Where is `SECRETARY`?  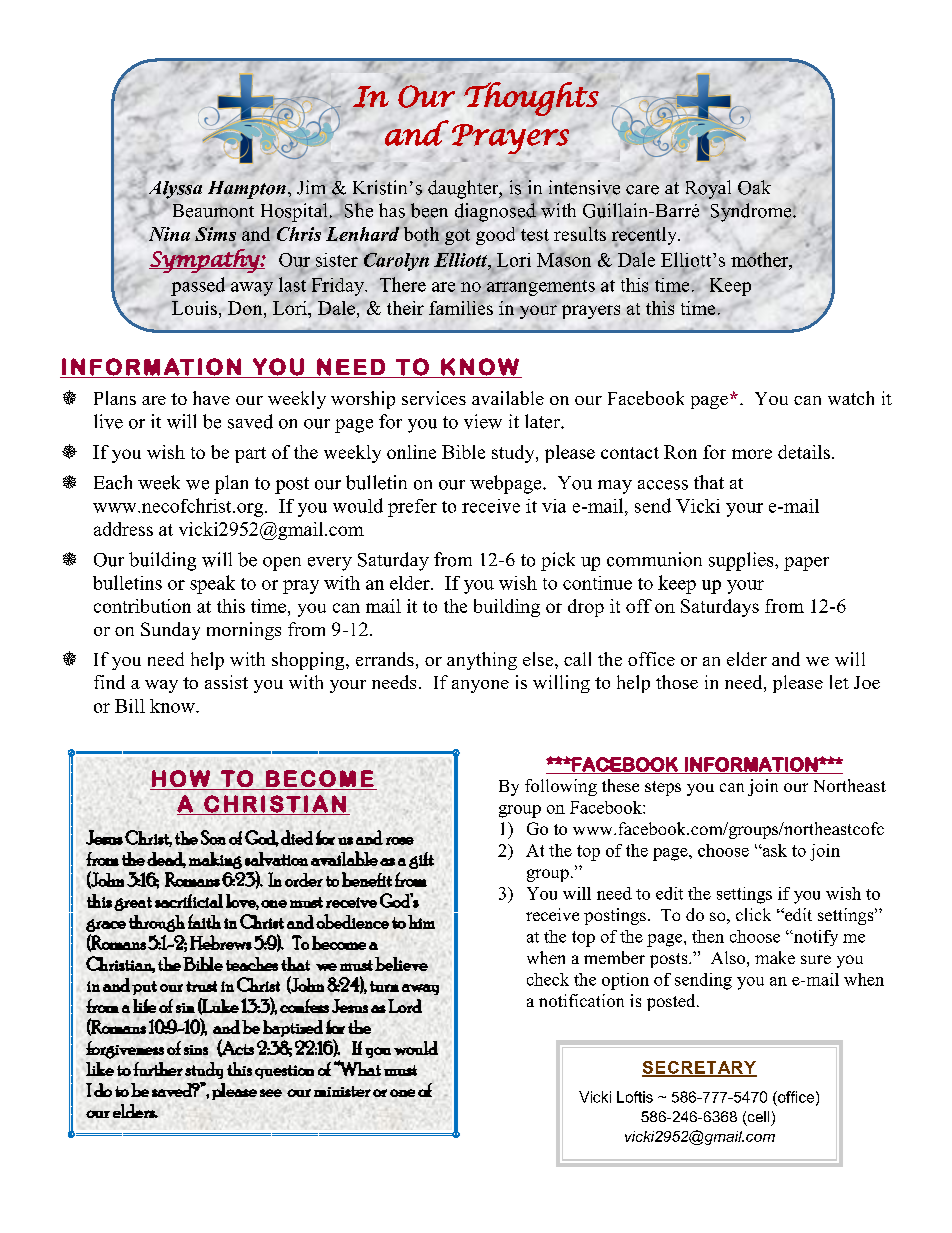
SECRETARY is located at coordinates (699, 1068).
